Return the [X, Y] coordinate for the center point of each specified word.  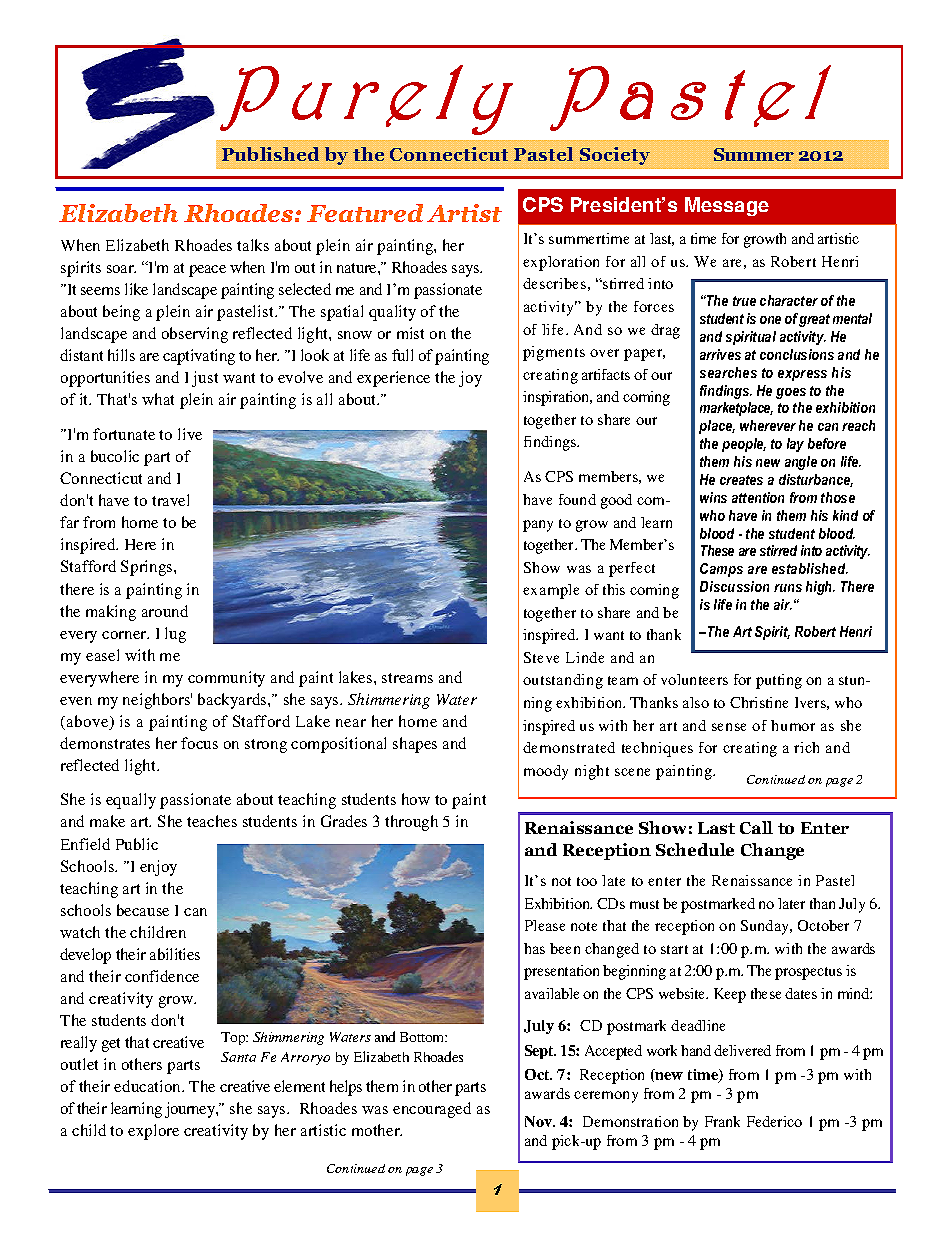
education [149, 1086]
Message [727, 206]
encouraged [432, 1110]
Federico [774, 1121]
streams [407, 678]
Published [270, 154]
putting [779, 681]
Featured [365, 213]
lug [175, 635]
